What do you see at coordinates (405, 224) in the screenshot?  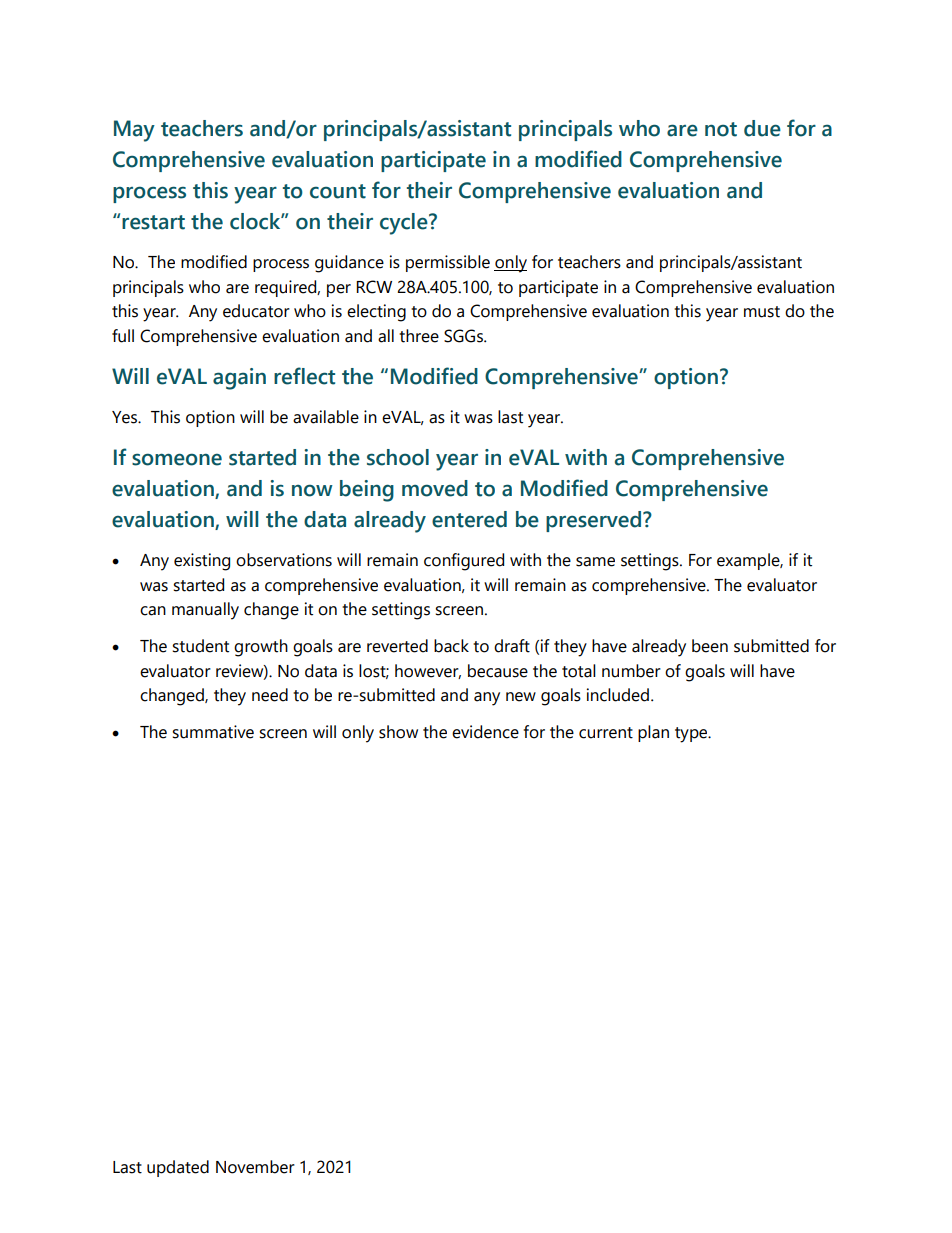 I see `cycle` at bounding box center [405, 224].
